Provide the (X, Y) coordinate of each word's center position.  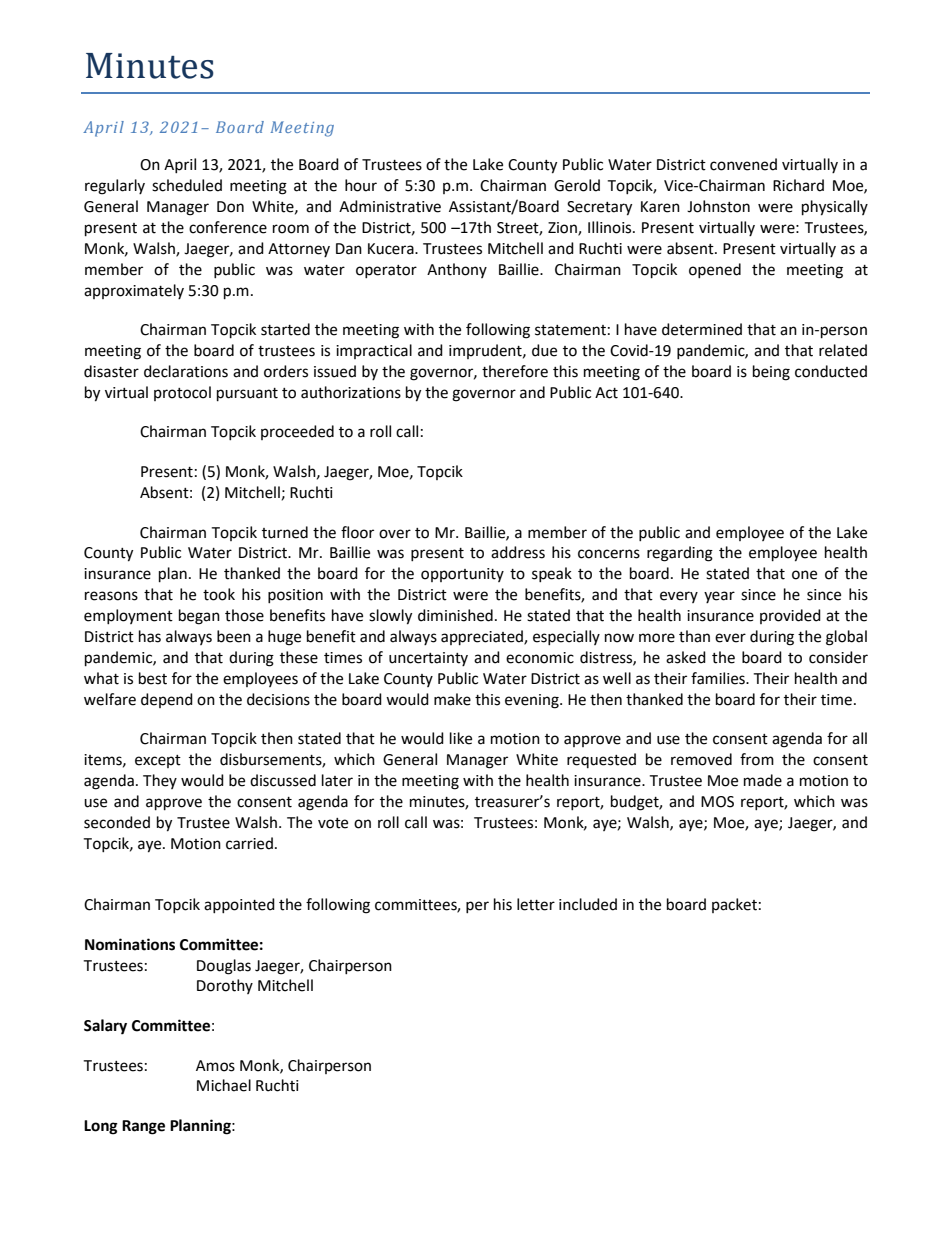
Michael (224, 1085)
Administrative (390, 206)
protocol (182, 393)
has (150, 636)
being (771, 373)
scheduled (187, 185)
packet (734, 905)
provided (790, 616)
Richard (798, 185)
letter (536, 904)
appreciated (483, 638)
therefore (515, 371)
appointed (239, 905)
